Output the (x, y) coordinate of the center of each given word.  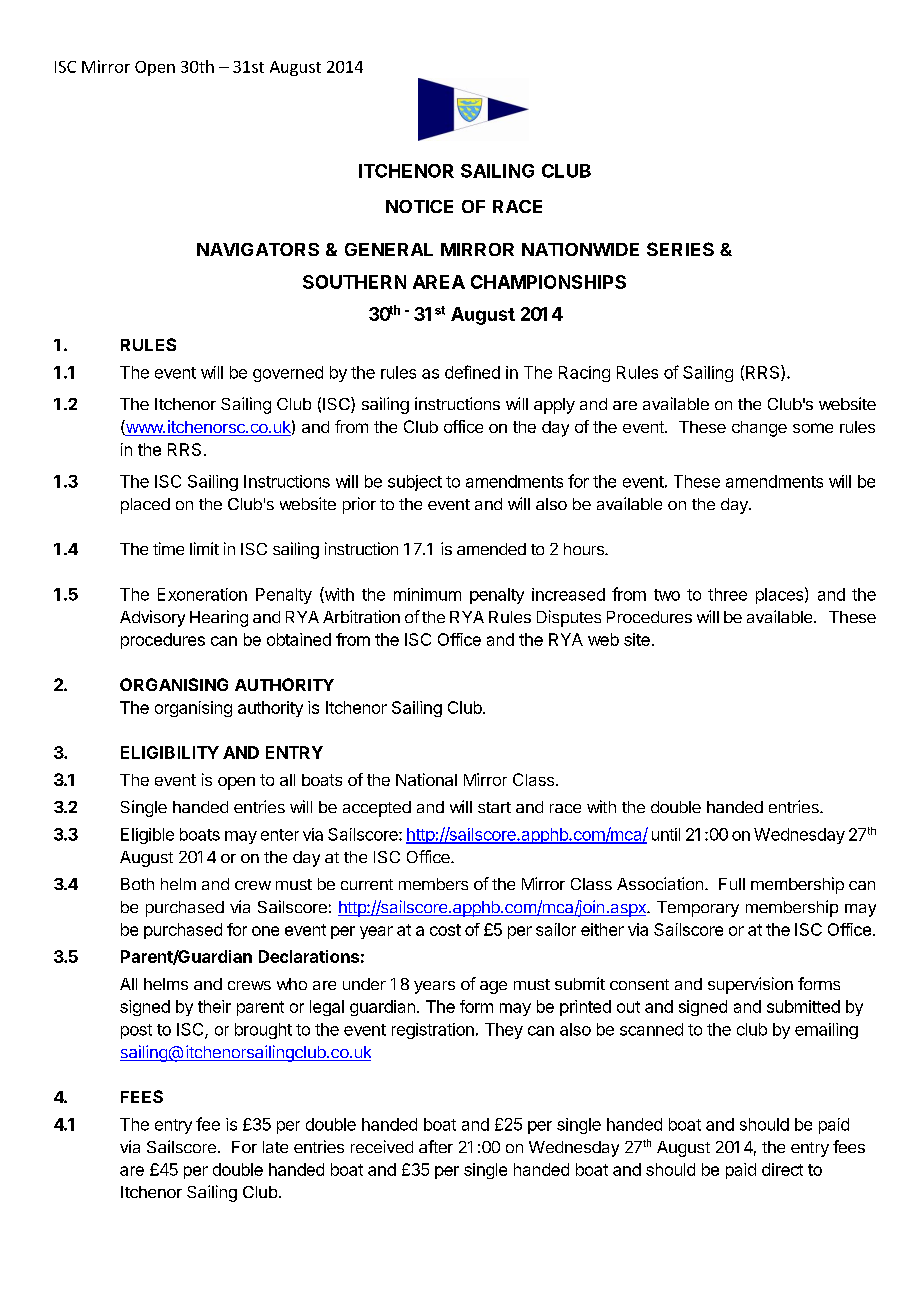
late (275, 1147)
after (436, 1146)
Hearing (219, 618)
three (727, 594)
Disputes (569, 618)
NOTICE (419, 206)
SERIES (680, 249)
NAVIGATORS (258, 249)
